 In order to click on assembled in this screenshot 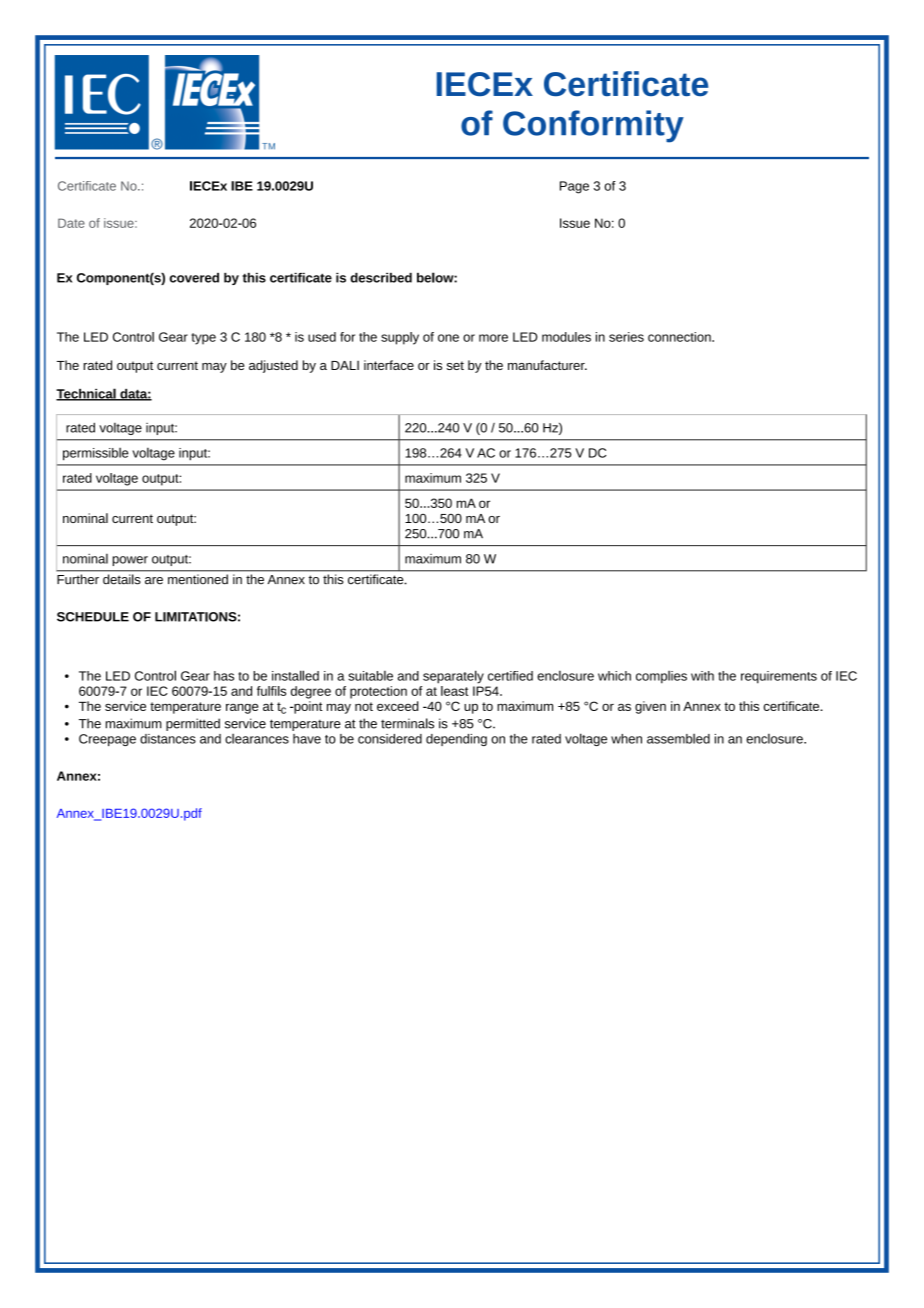, I will do `click(678, 739)`.
